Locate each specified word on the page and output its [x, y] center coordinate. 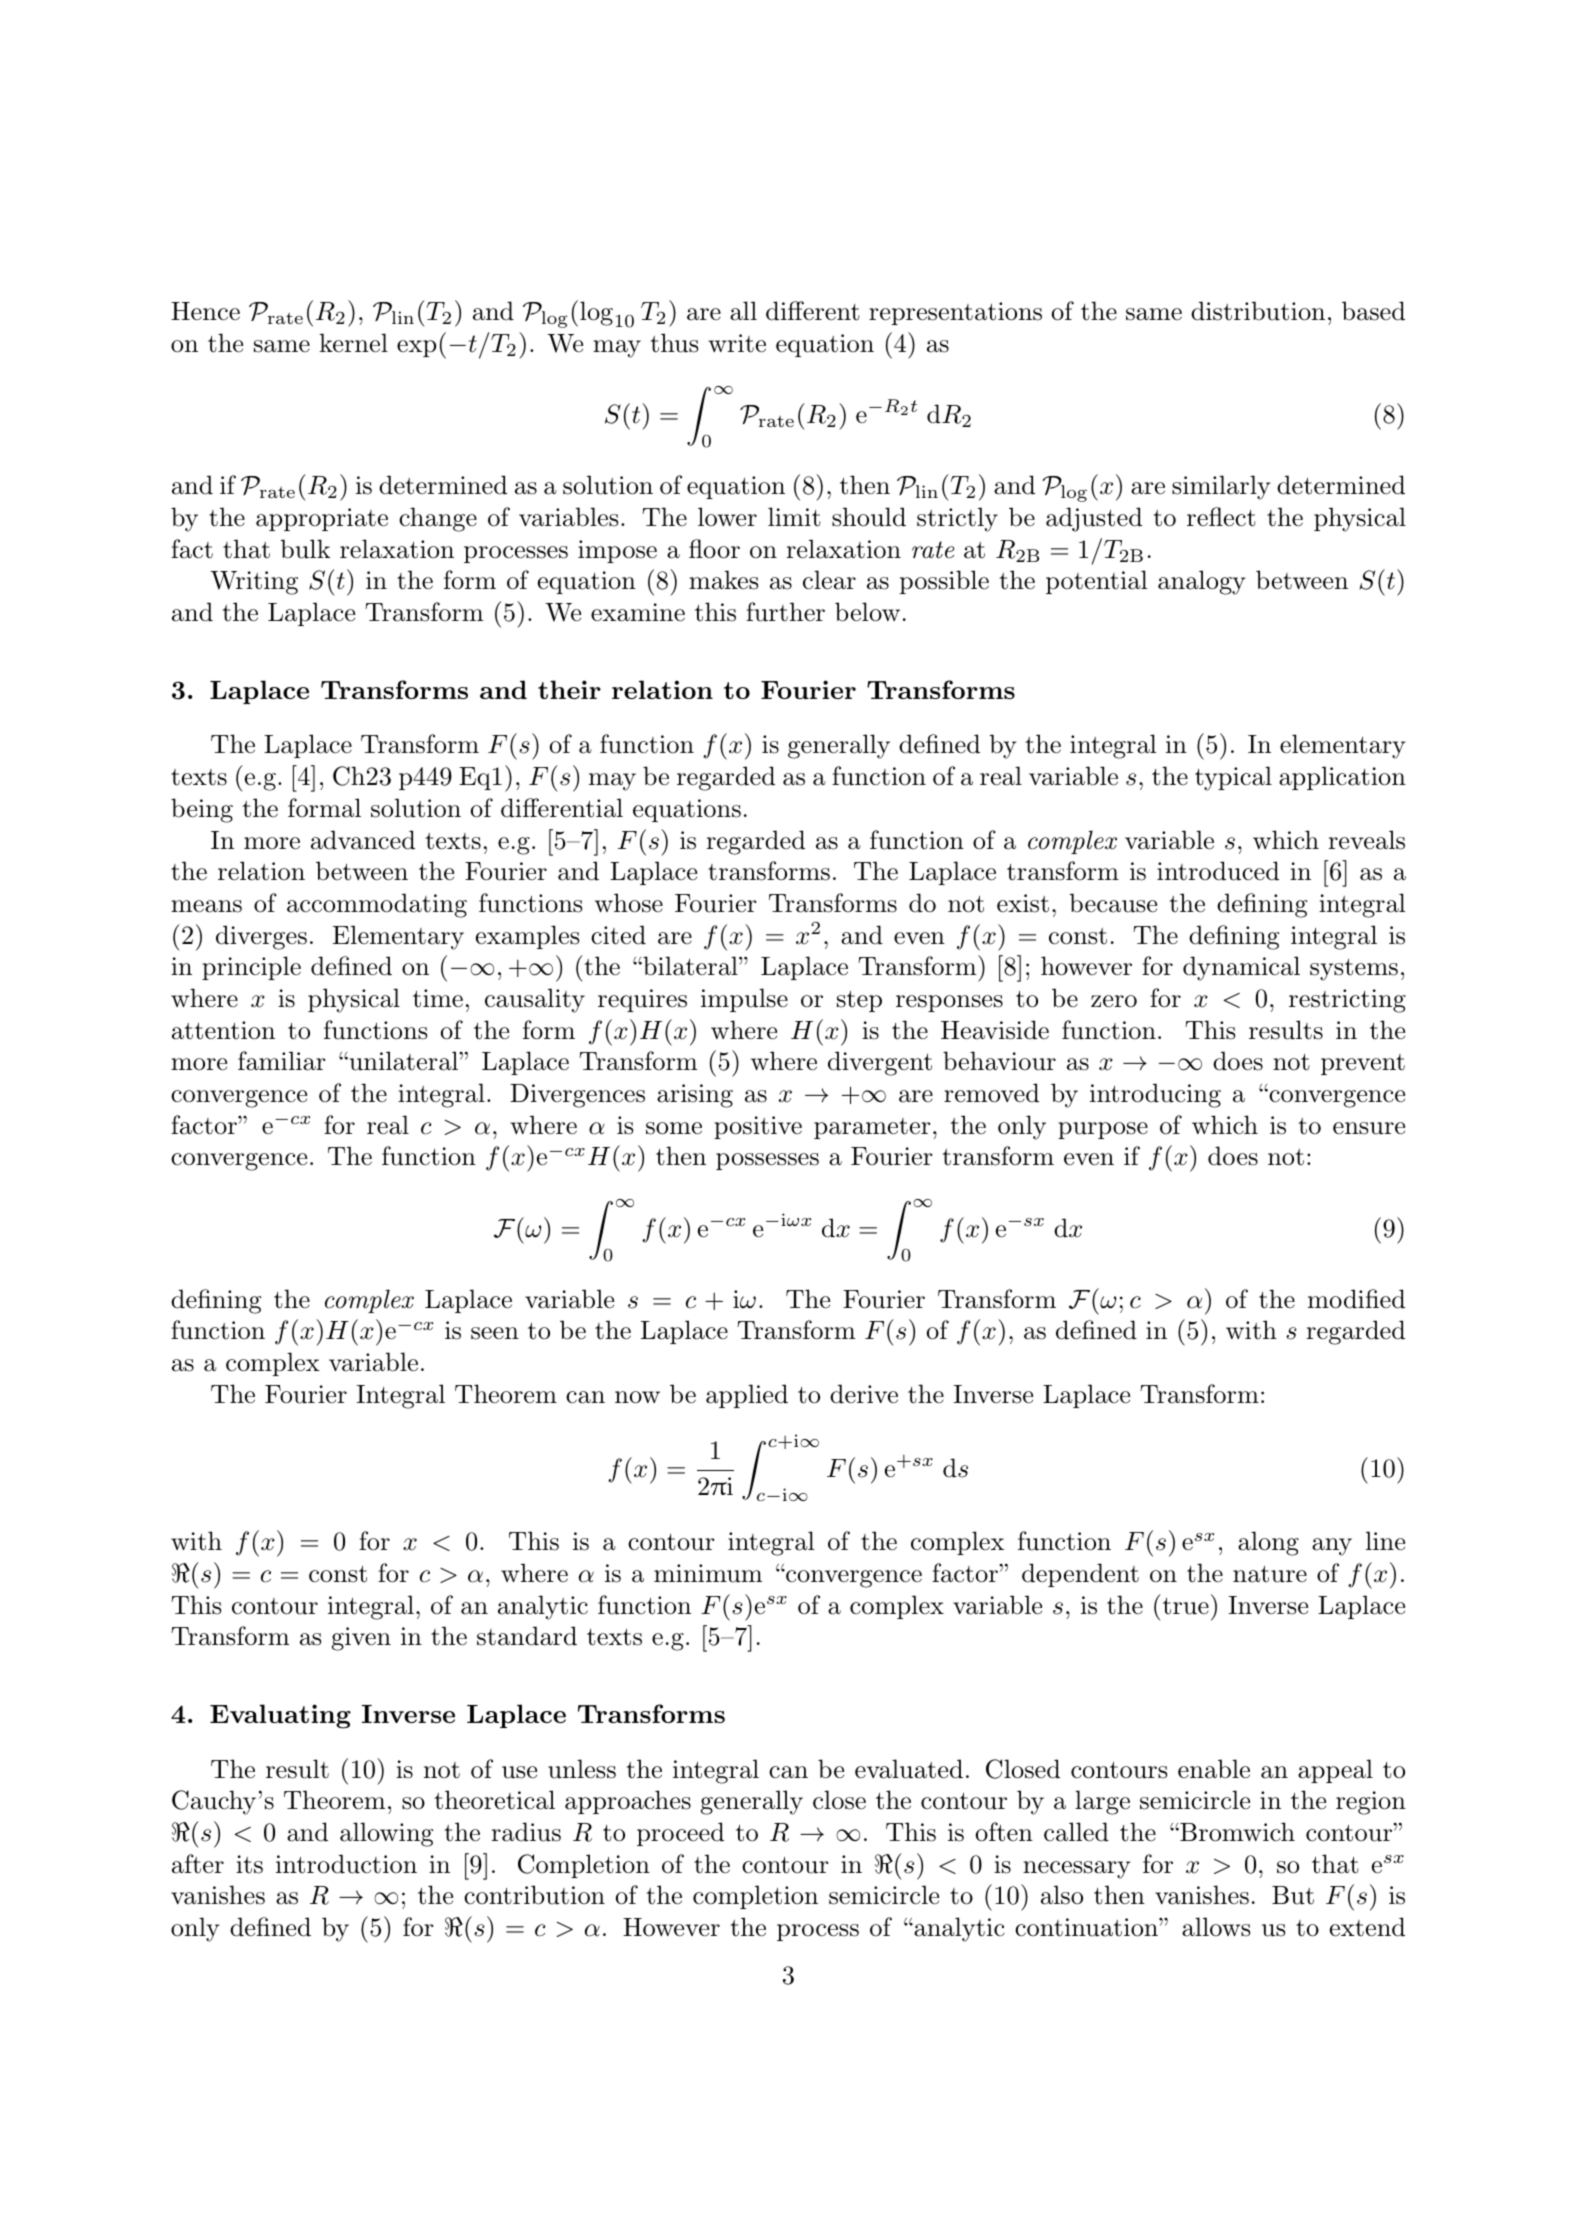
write [737, 343]
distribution [1258, 311]
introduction [346, 1864]
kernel [353, 343]
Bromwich [1236, 1832]
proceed [680, 1834]
